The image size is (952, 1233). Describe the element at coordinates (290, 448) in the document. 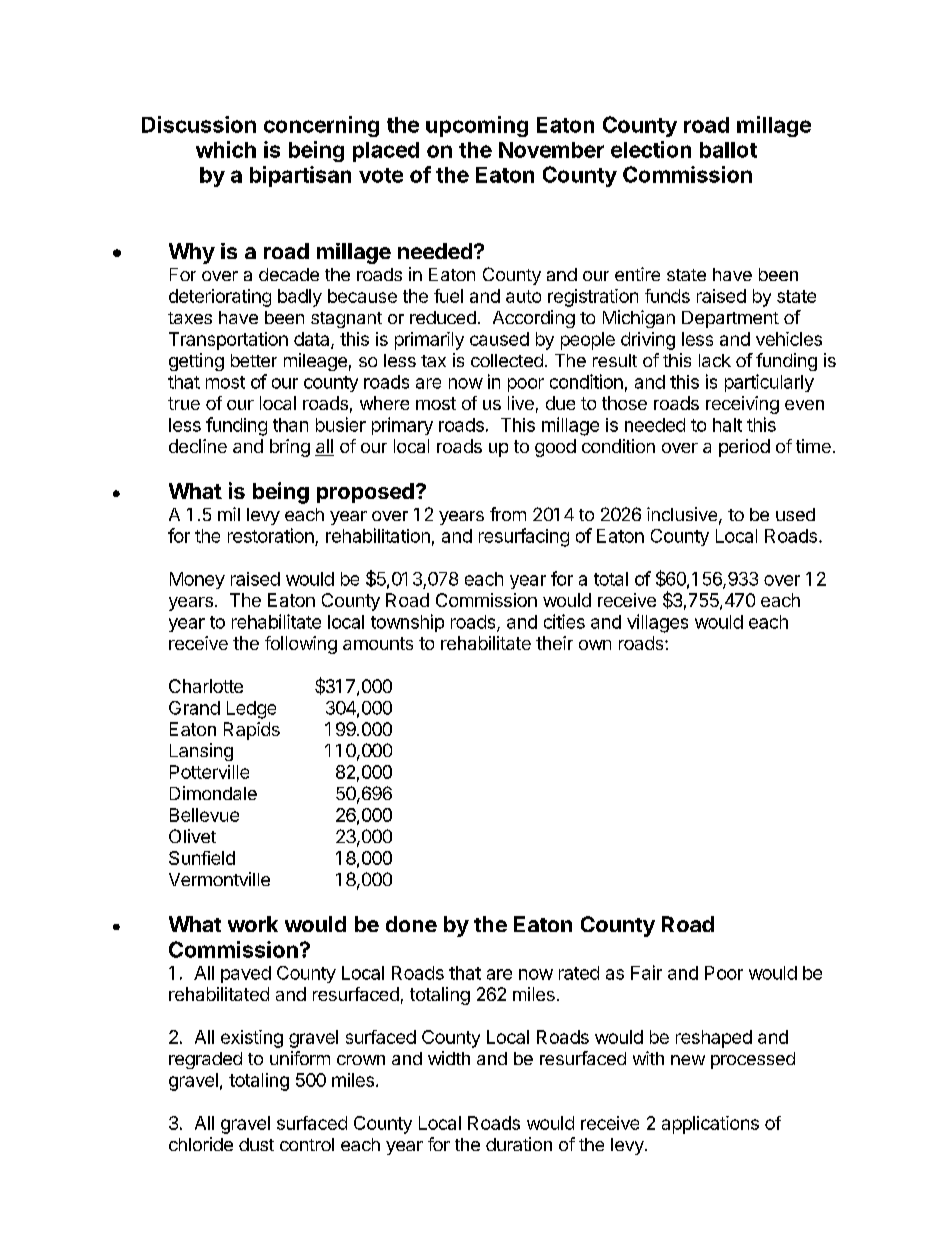

I see `bring` at that location.
